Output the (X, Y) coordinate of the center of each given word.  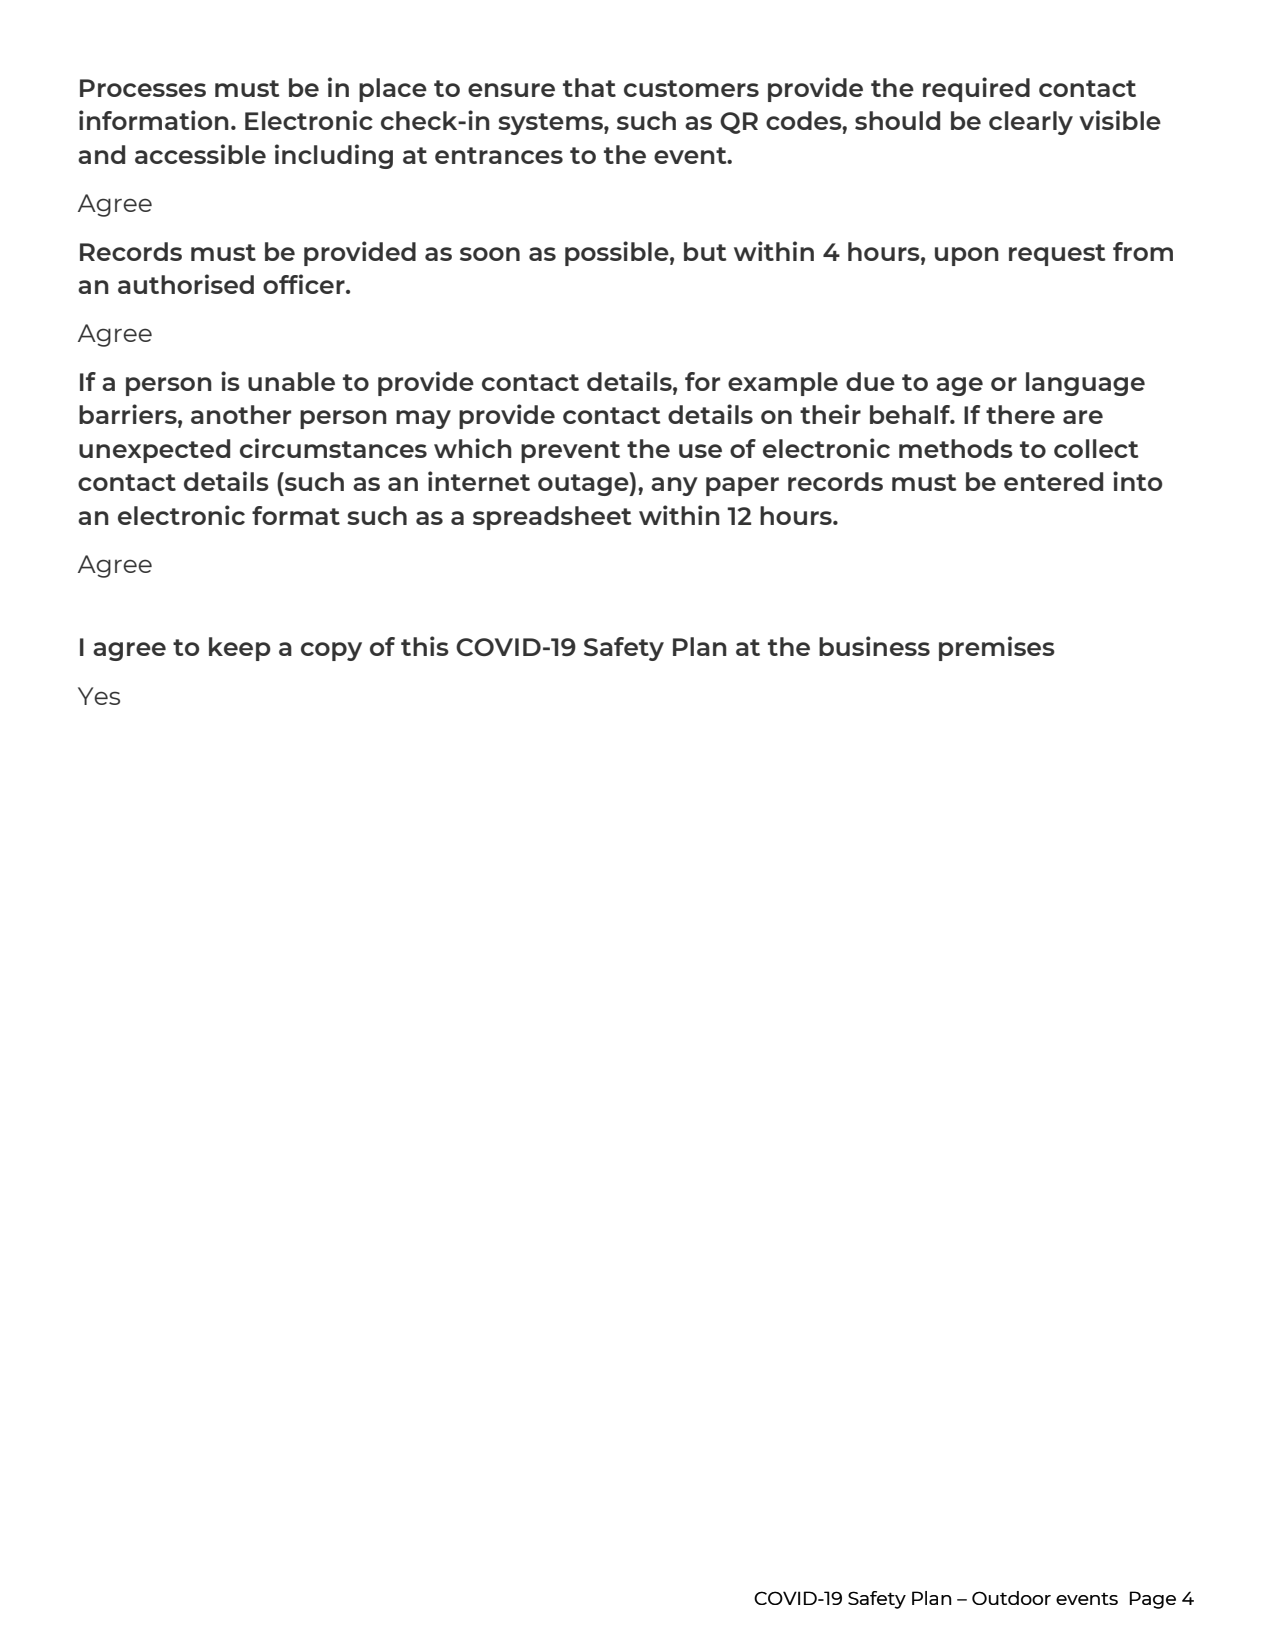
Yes (99, 696)
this (425, 646)
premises (997, 648)
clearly (1031, 123)
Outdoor (1011, 1598)
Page (1153, 1600)
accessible (200, 154)
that (589, 87)
